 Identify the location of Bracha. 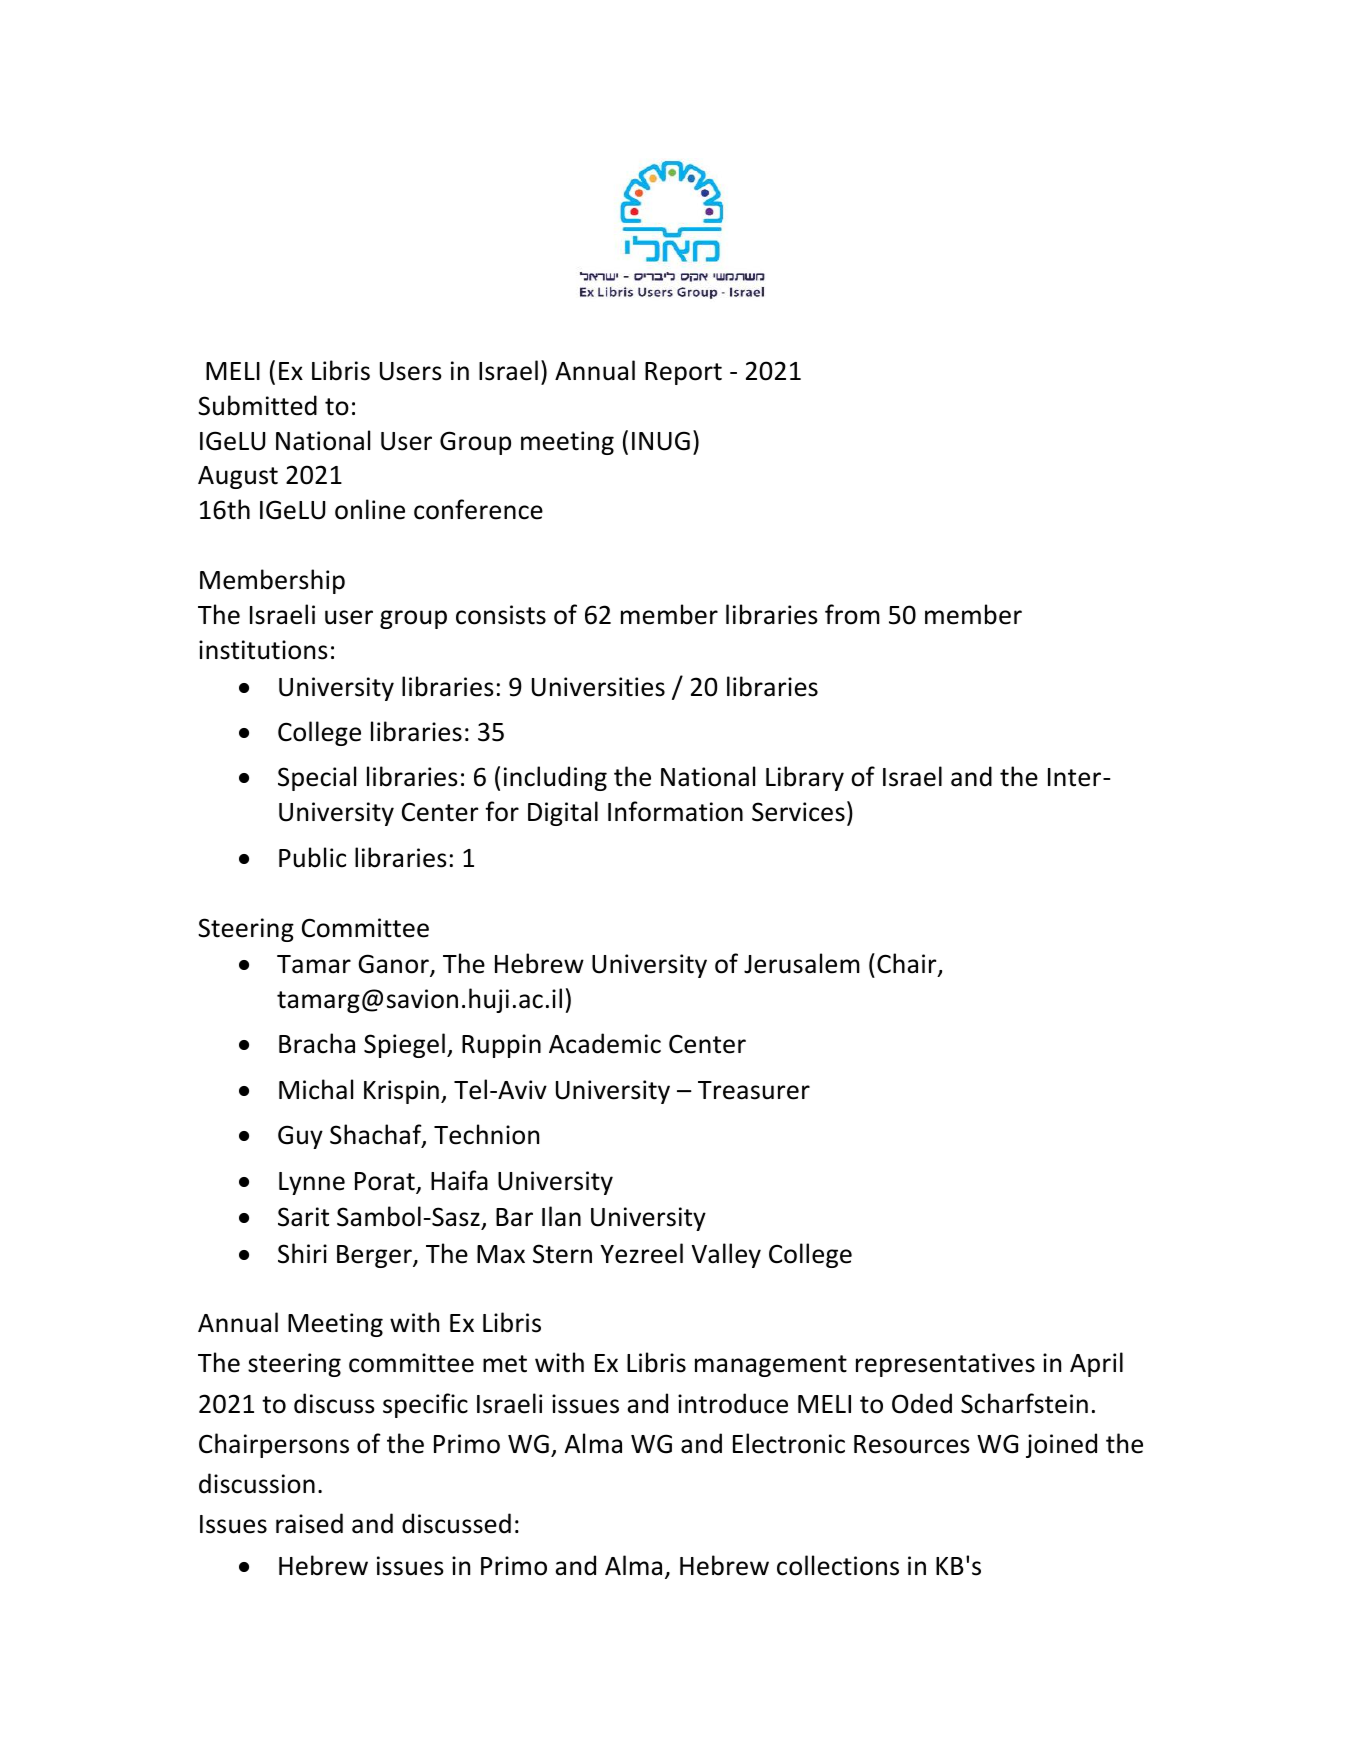
(317, 1043).
